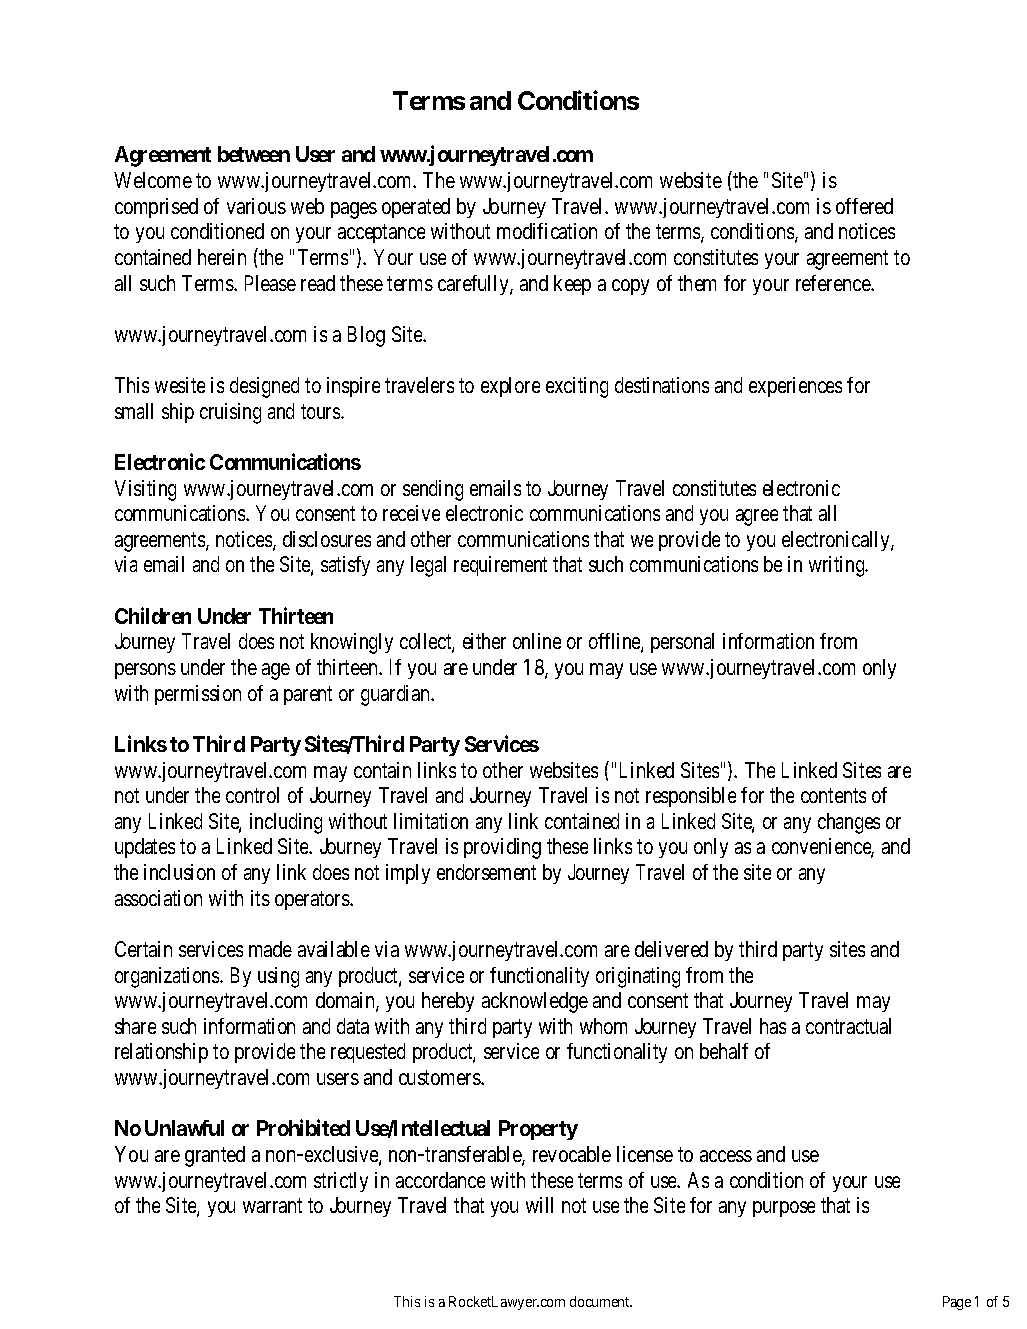 Image resolution: width=1027 pixels, height=1329 pixels. I want to click on delivered, so click(671, 949).
